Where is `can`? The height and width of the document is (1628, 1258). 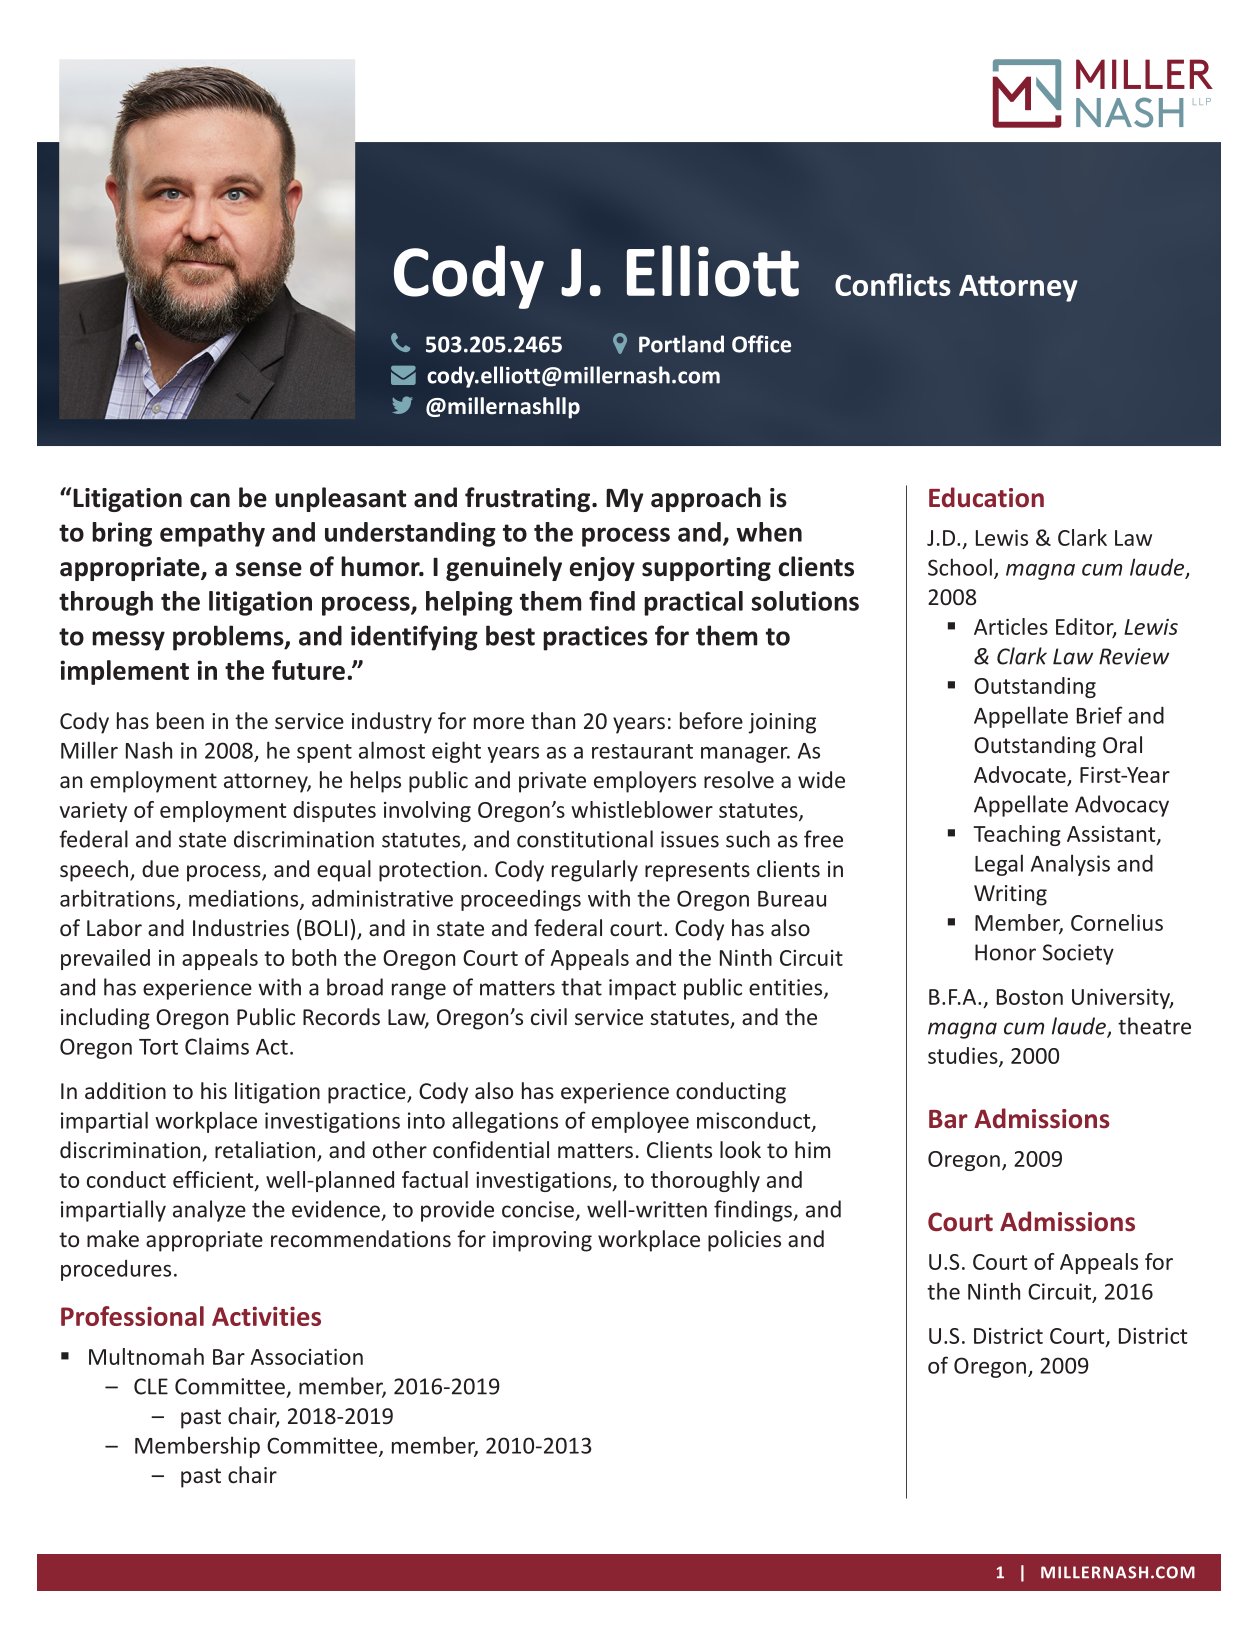 can is located at coordinates (210, 500).
